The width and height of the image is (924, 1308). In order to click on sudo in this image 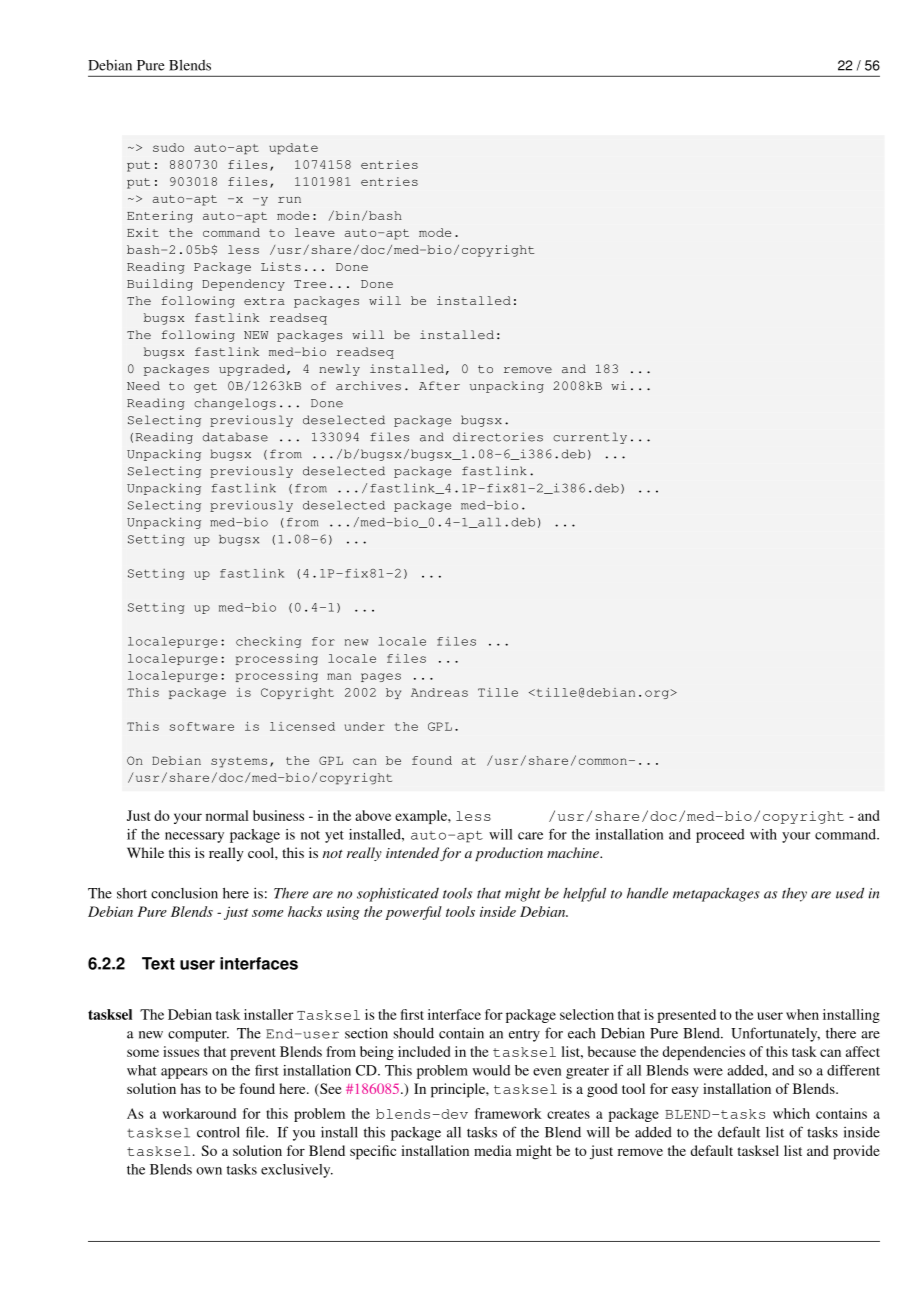, I will do `click(168, 147)`.
